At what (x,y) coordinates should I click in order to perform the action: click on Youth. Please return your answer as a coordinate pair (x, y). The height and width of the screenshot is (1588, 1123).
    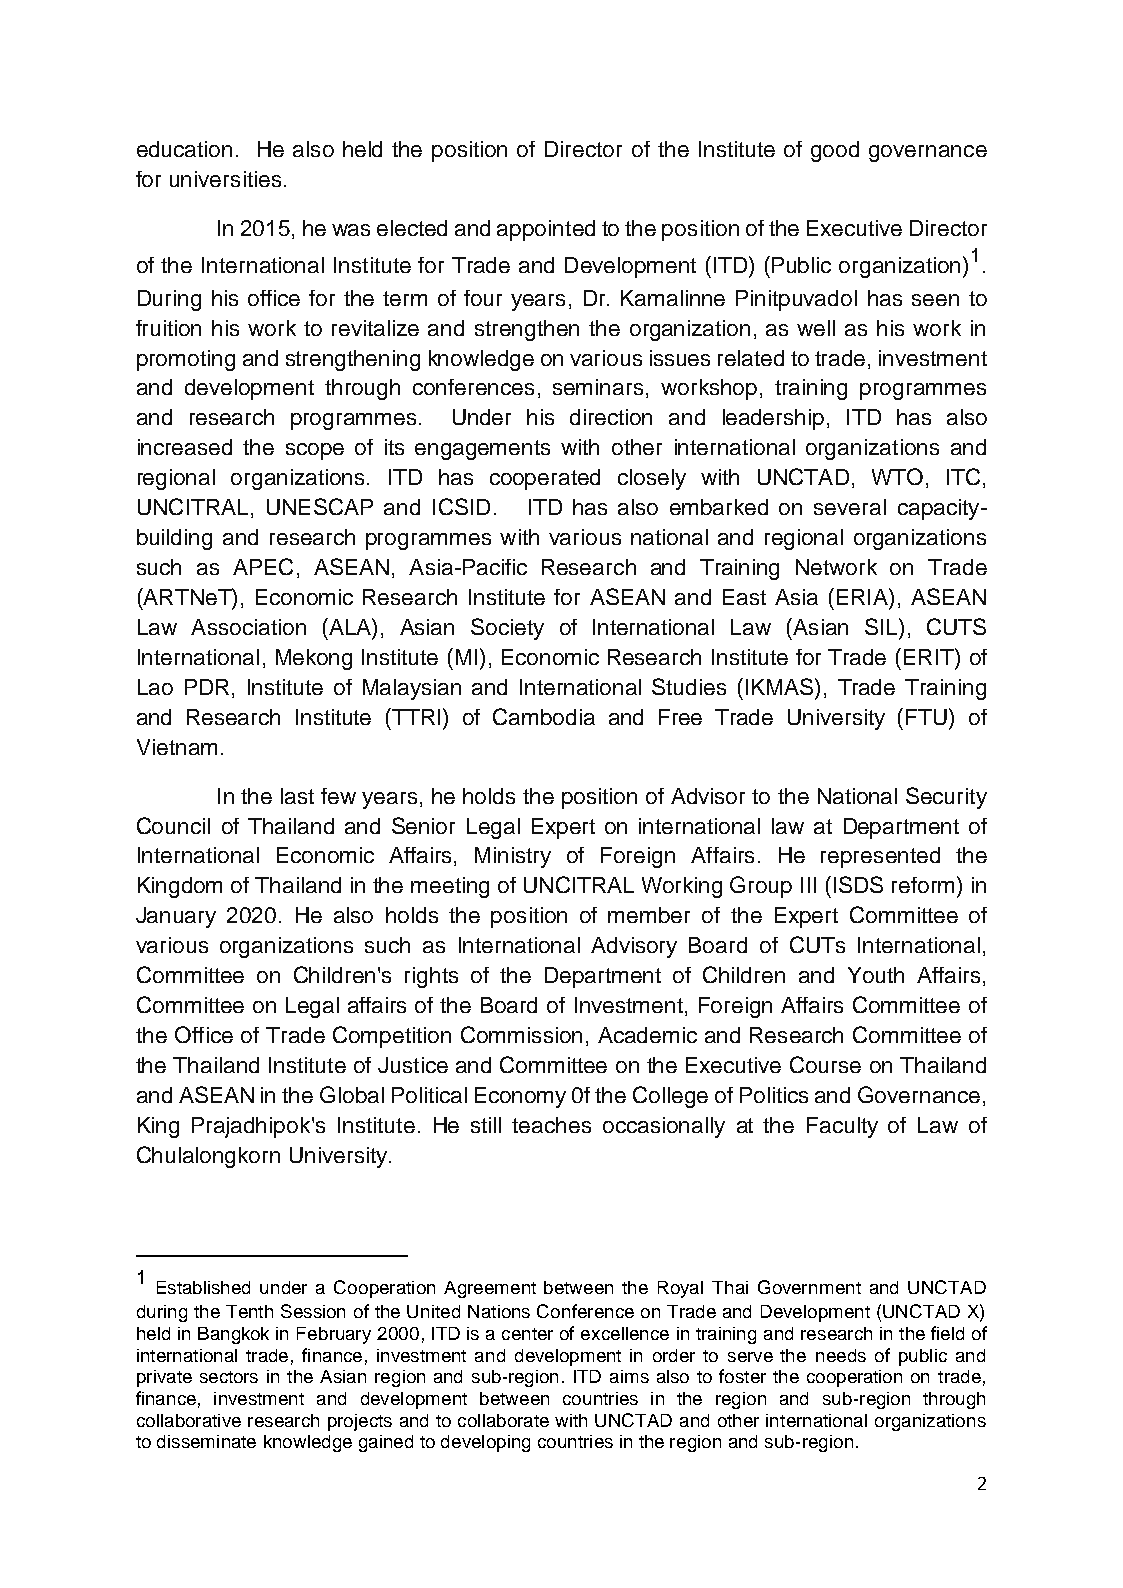
    Looking at the image, I should click on (876, 975).
